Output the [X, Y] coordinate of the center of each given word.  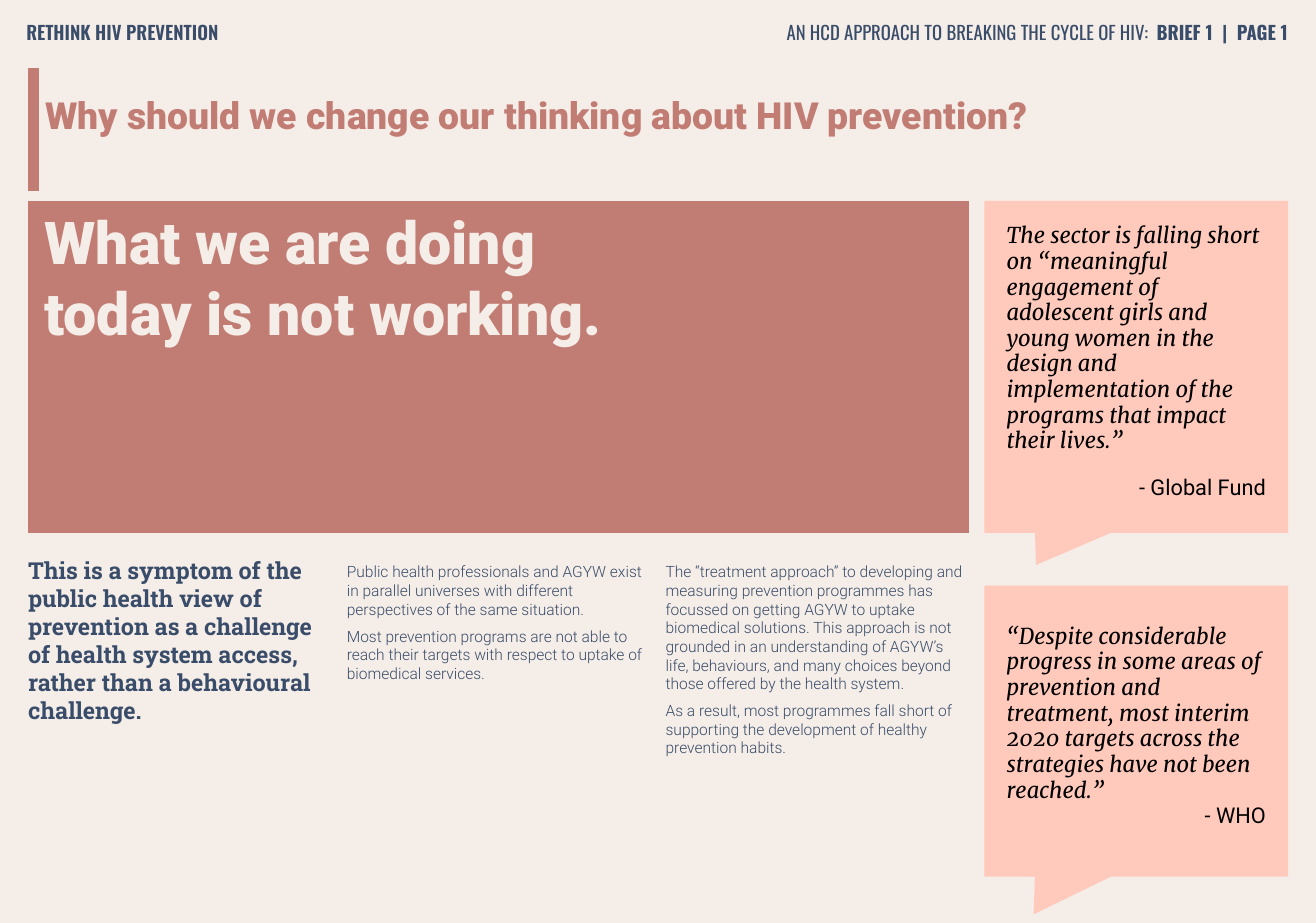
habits [762, 747]
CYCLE [1072, 32]
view [206, 598]
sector [1080, 235]
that [1131, 414]
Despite [1055, 638]
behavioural [243, 682]
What [112, 242]
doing [459, 248]
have [1133, 763]
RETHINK [58, 32]
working [475, 319]
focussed [696, 609]
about [699, 115]
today [118, 319]
